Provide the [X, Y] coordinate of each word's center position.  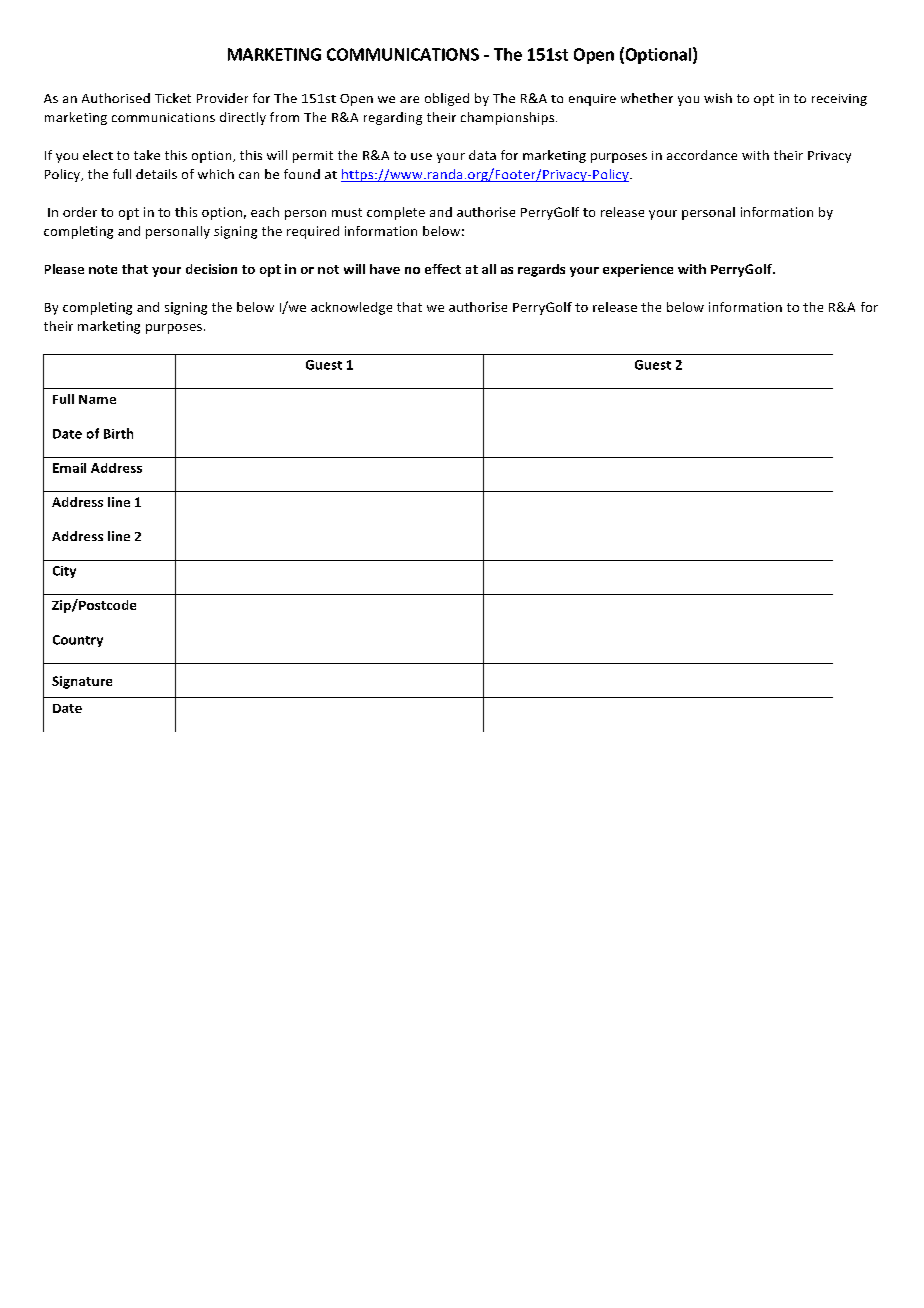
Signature [82, 682]
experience [638, 270]
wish [718, 98]
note [103, 269]
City [64, 572]
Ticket [173, 98]
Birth [118, 433]
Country [78, 641]
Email [69, 468]
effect [443, 269]
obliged [447, 99]
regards [541, 270]
